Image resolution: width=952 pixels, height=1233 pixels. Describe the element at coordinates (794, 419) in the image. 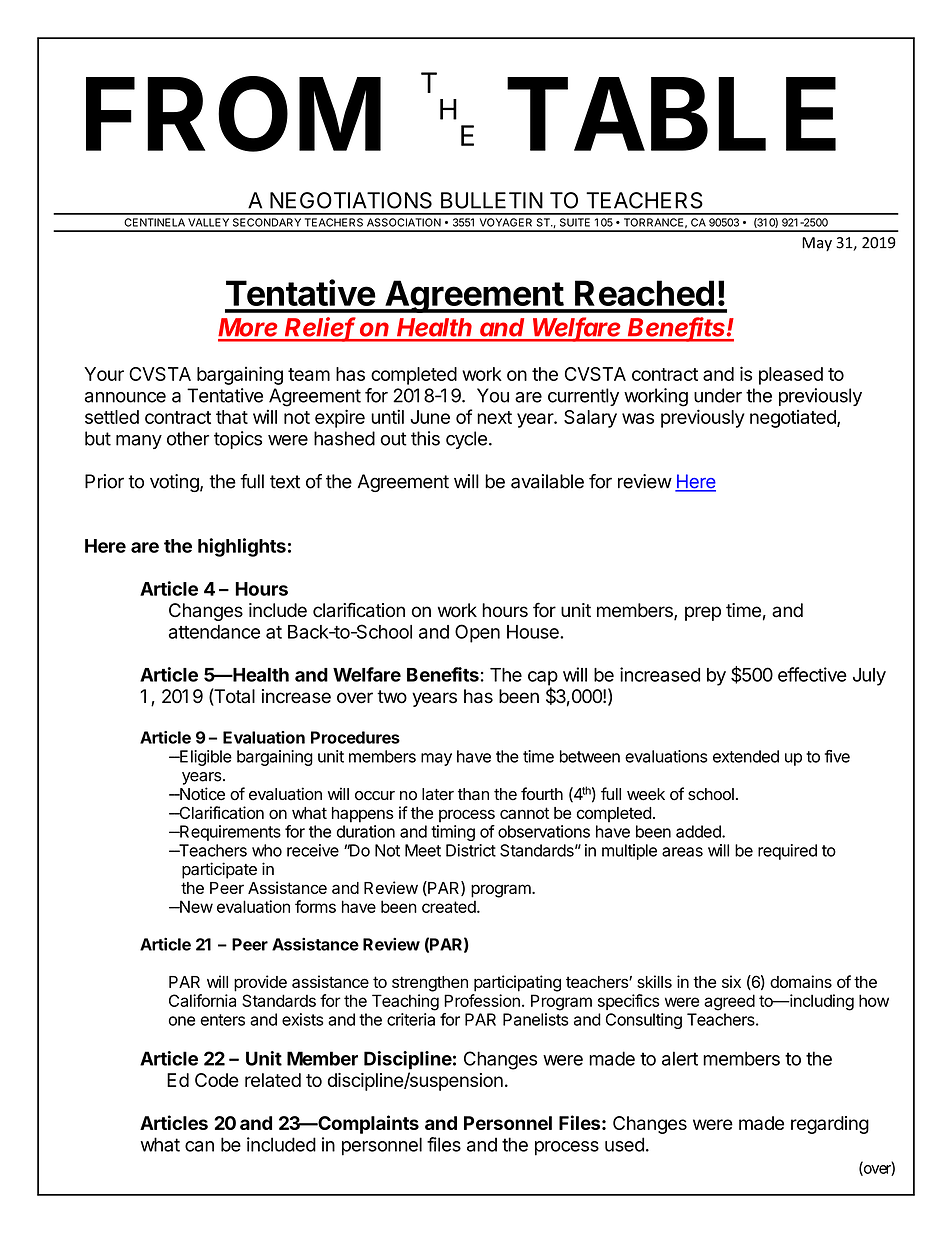

I see `negotiated` at that location.
